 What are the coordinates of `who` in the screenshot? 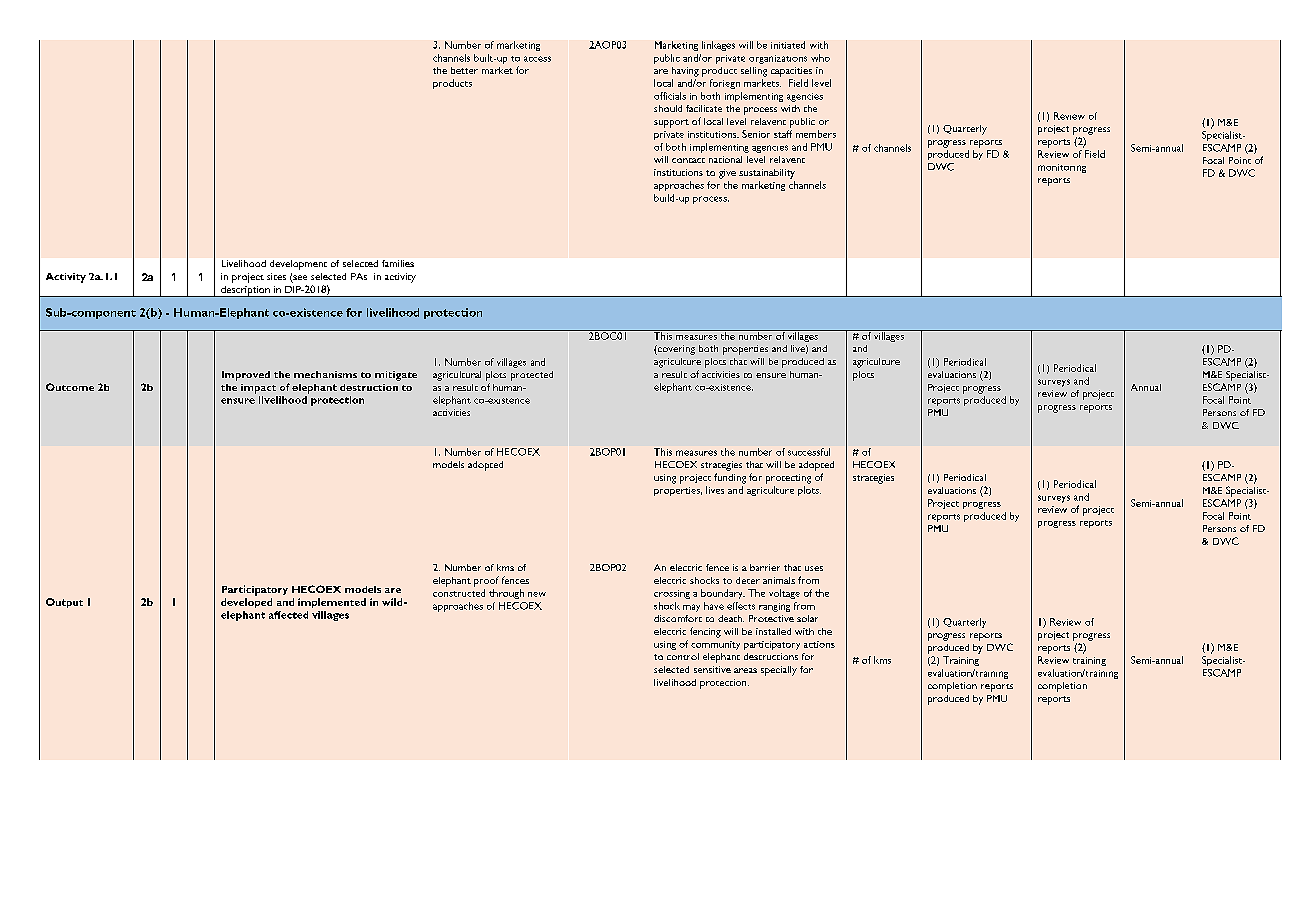 It's located at (820, 58).
